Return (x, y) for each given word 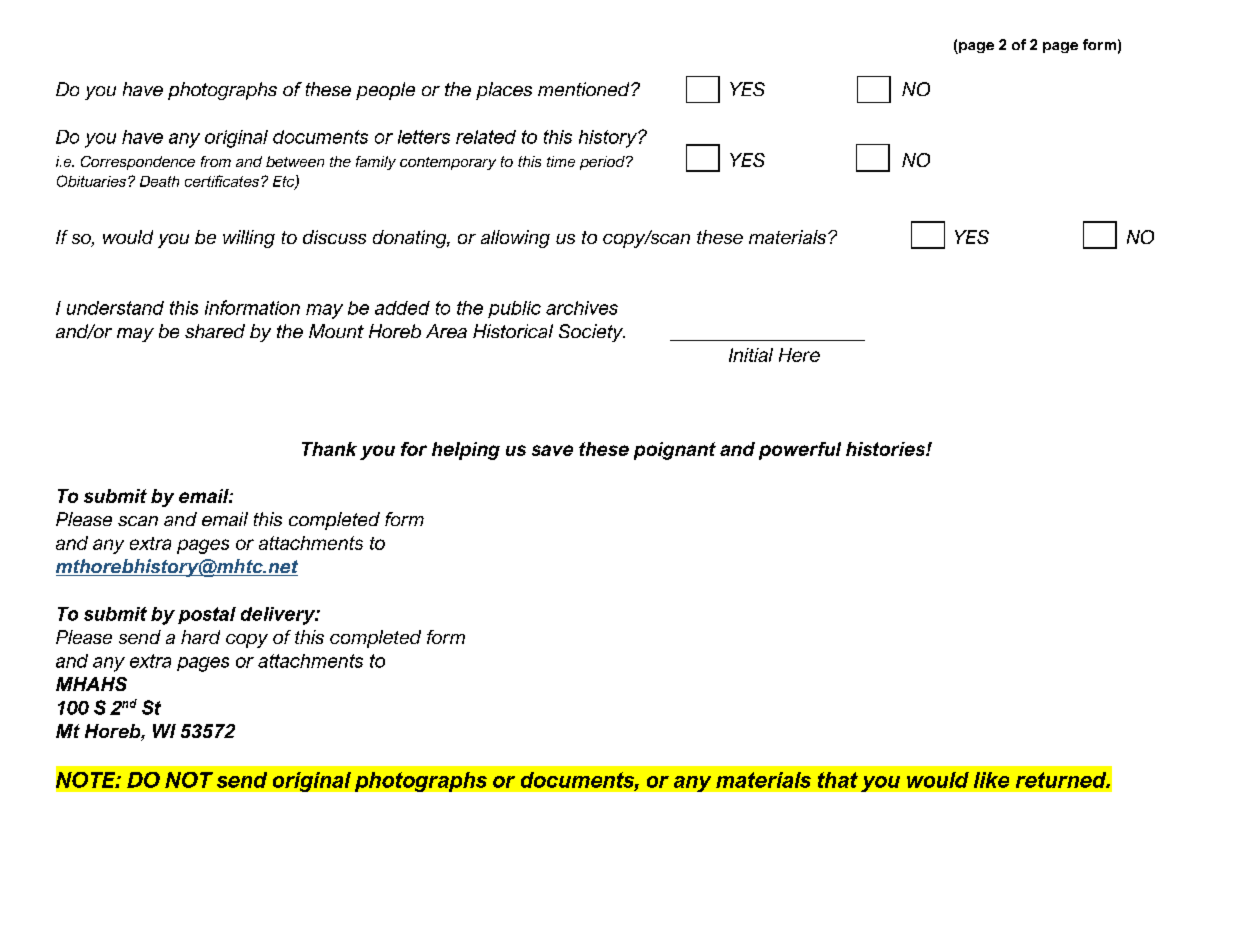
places (504, 91)
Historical (513, 331)
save (552, 450)
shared (215, 331)
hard (200, 637)
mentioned (585, 89)
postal (207, 615)
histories (886, 449)
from (216, 161)
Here (799, 355)
